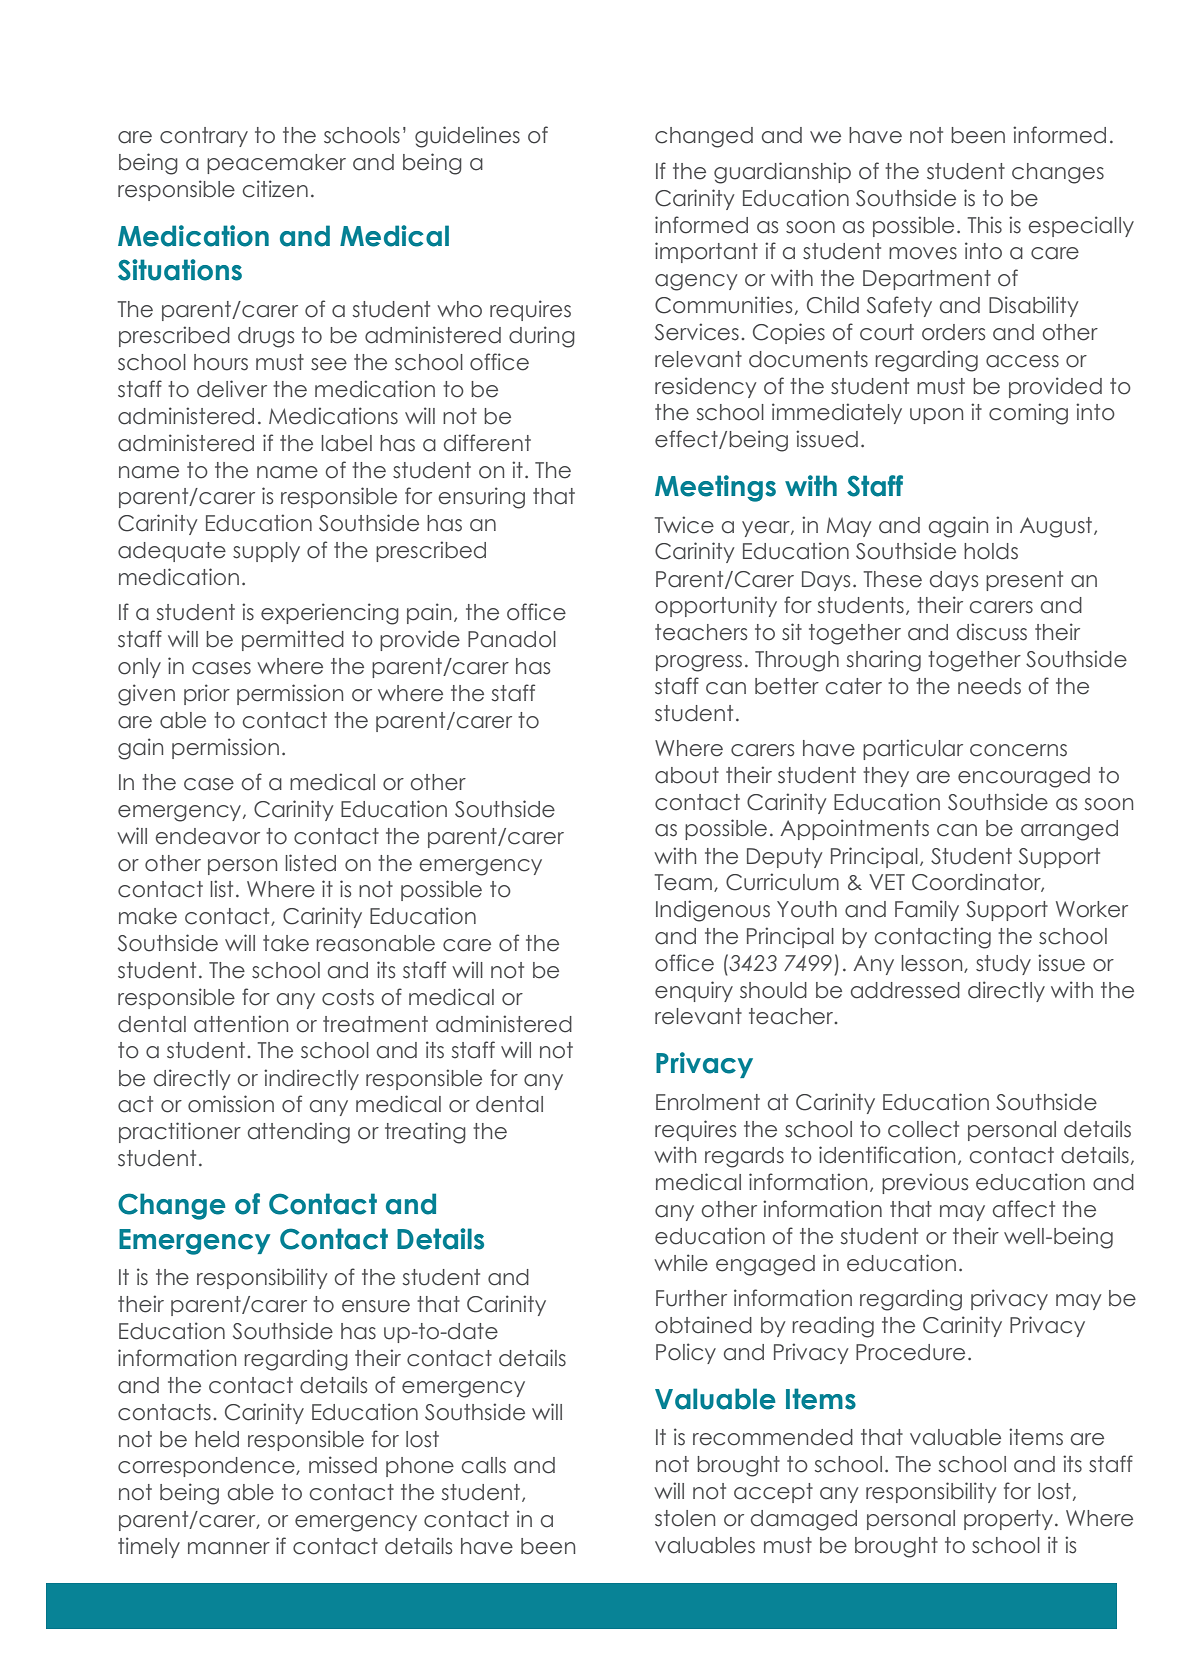  What do you see at coordinates (706, 252) in the image?
I see `important` at bounding box center [706, 252].
